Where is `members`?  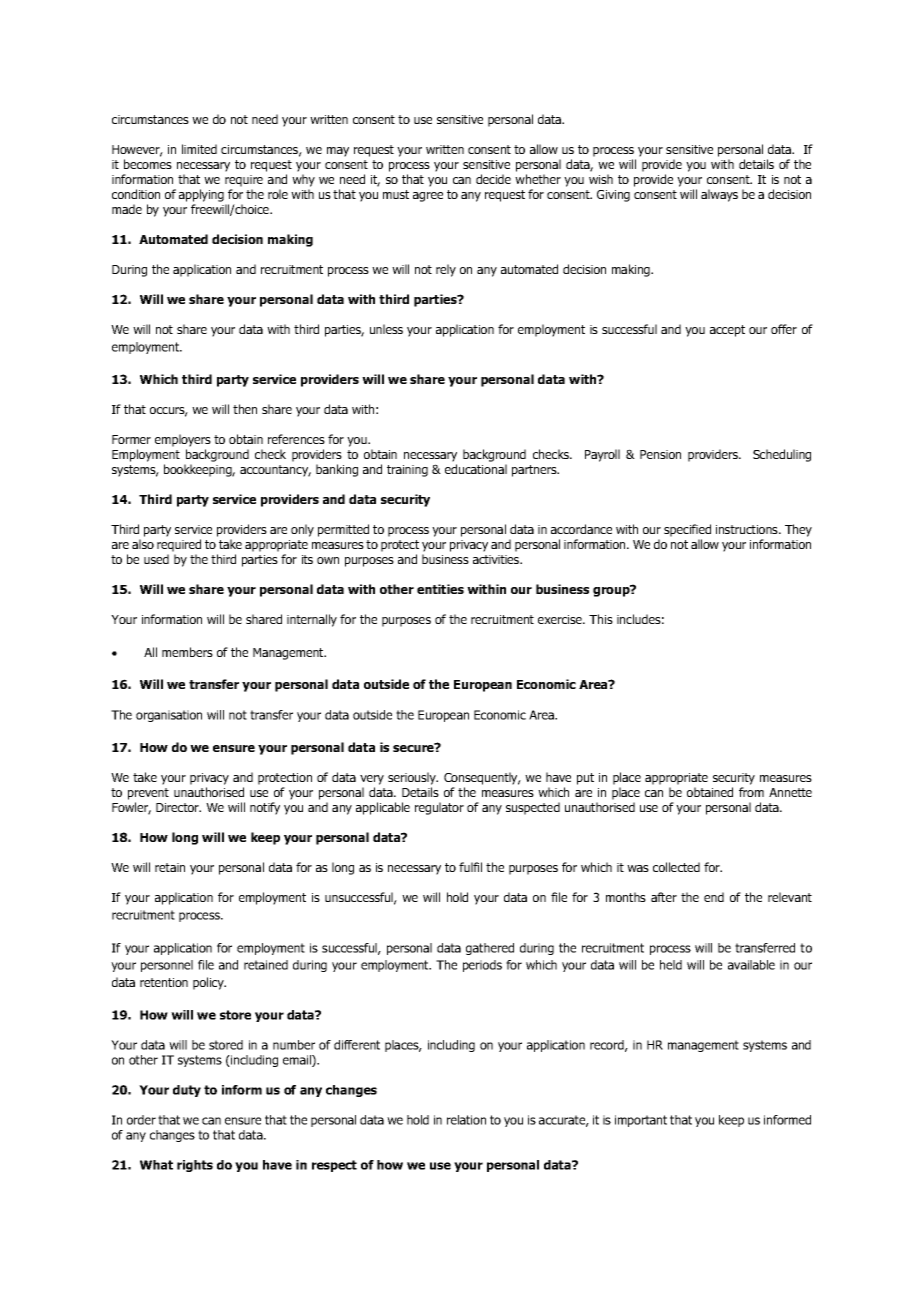 members is located at coordinates (187, 652).
